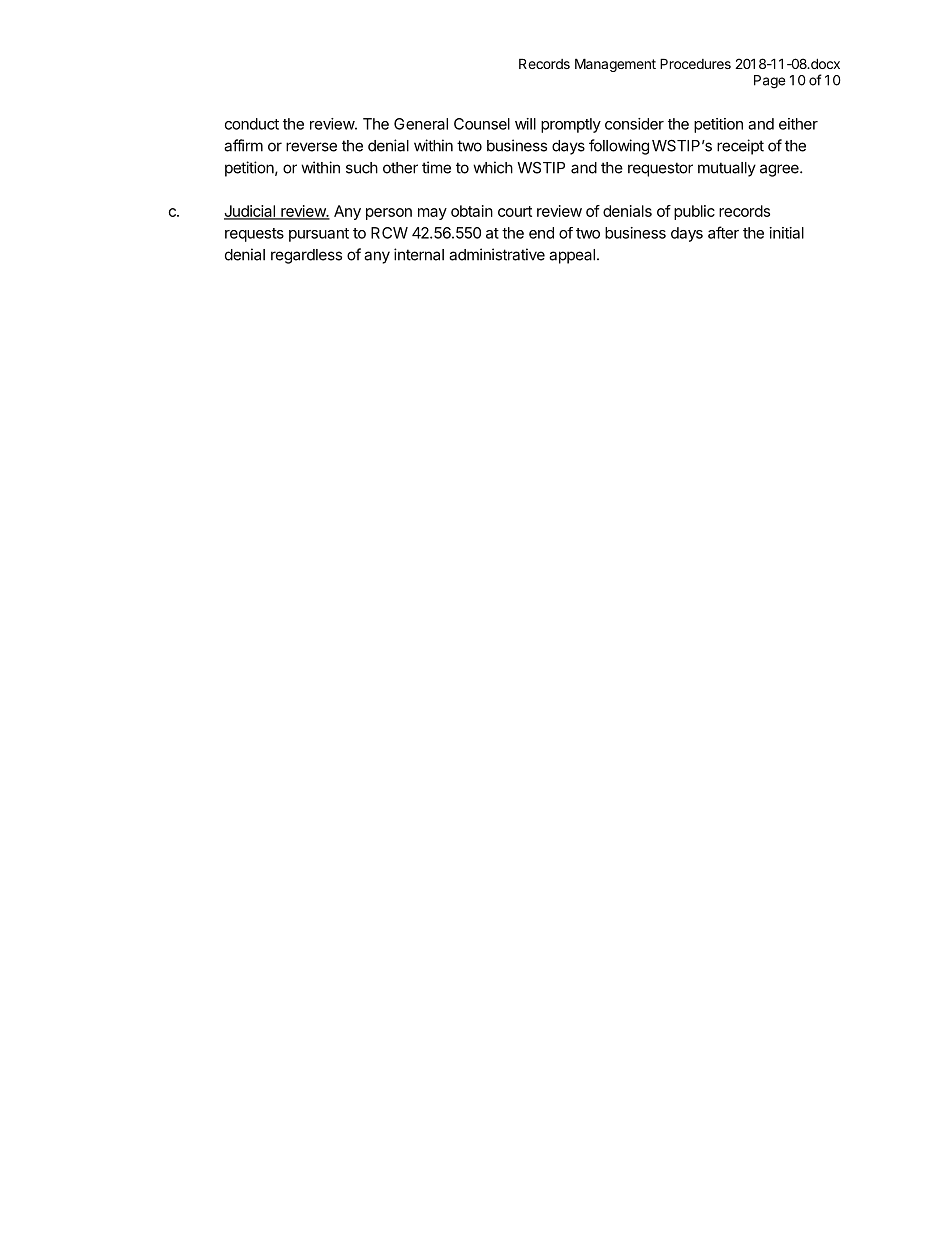 The width and height of the image is (952, 1233). Describe the element at coordinates (362, 168) in the image. I see `such` at that location.
